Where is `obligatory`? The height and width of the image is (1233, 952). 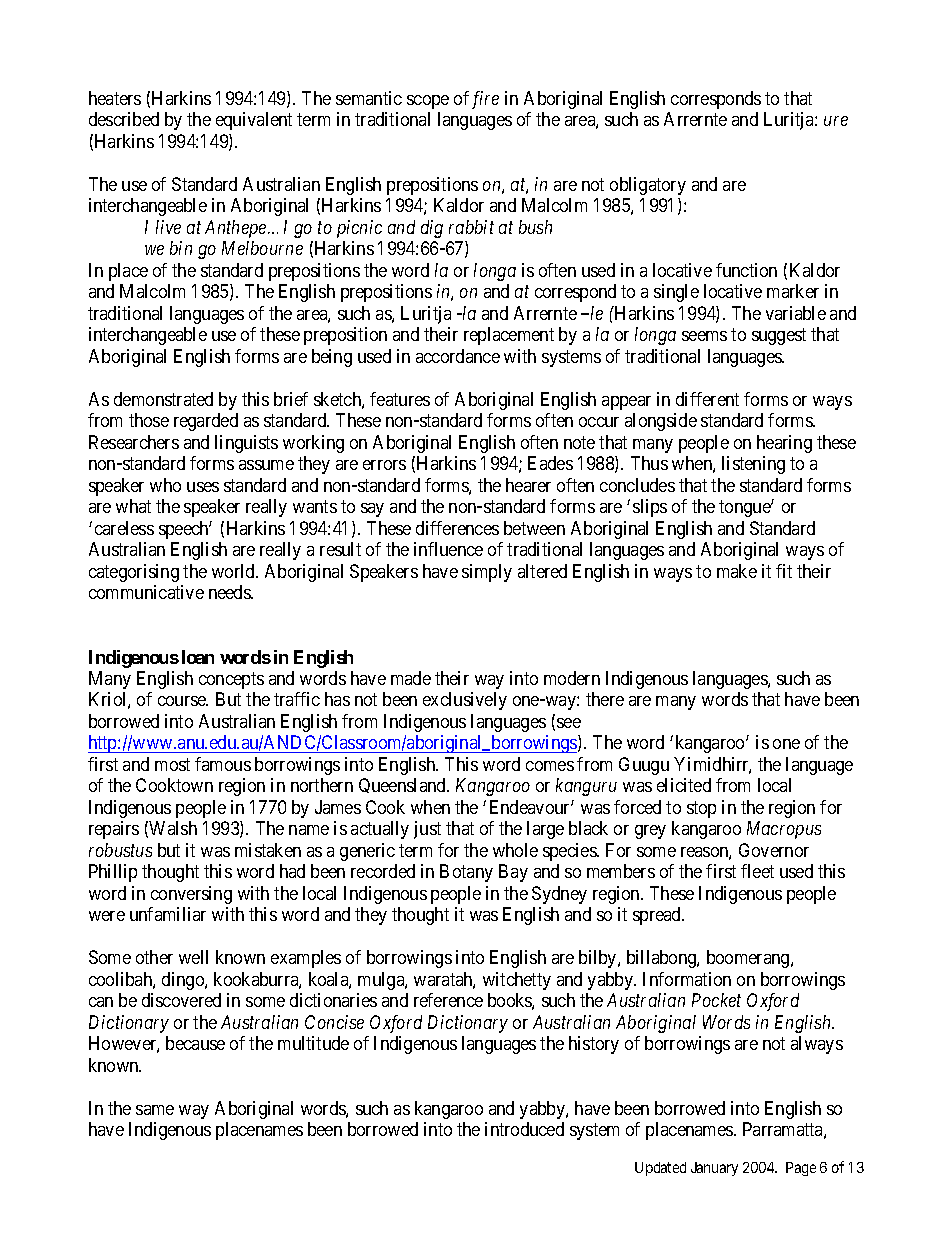
obligatory is located at coordinates (648, 186).
